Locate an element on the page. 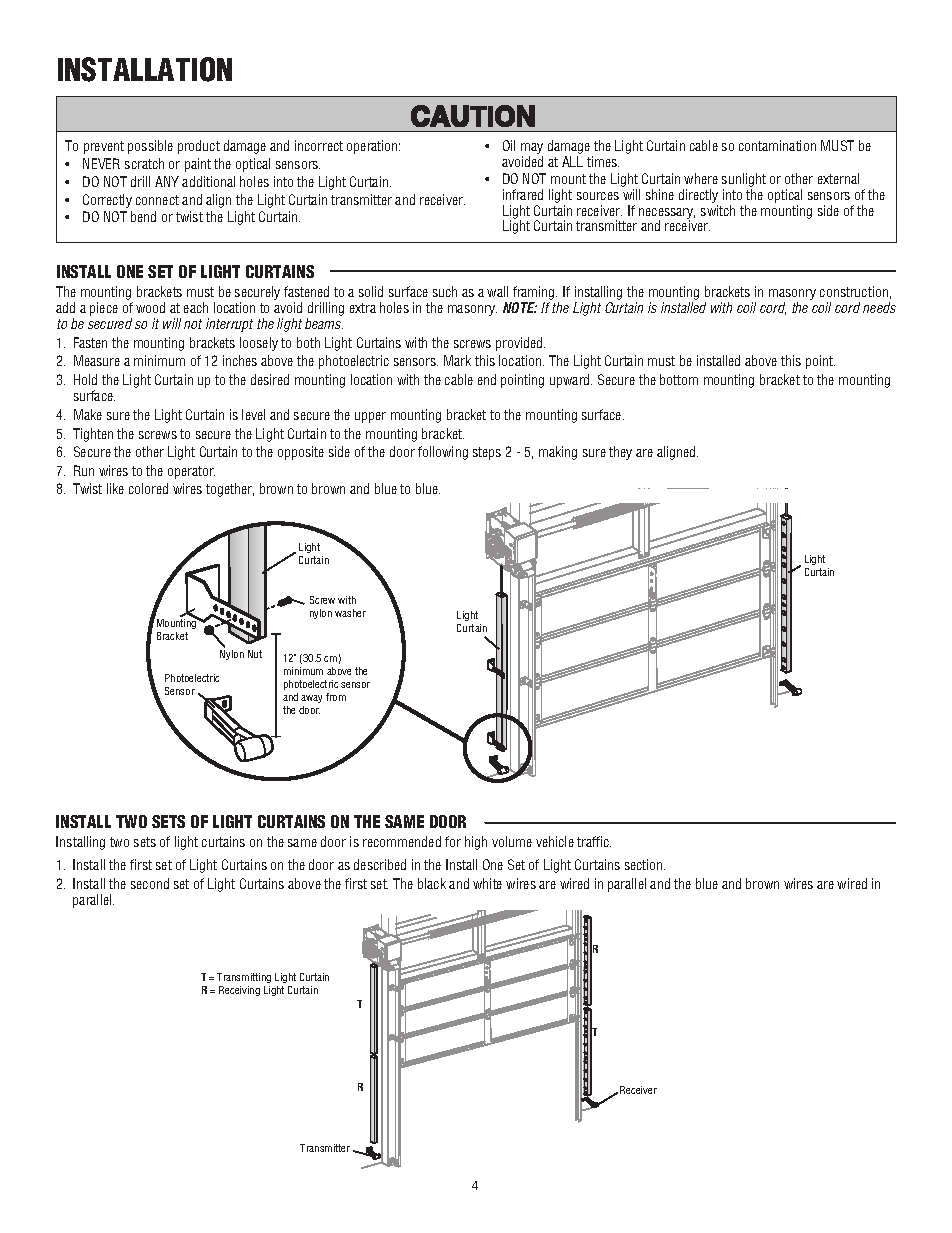 The height and width of the document is (1233, 952). section is located at coordinates (645, 864).
